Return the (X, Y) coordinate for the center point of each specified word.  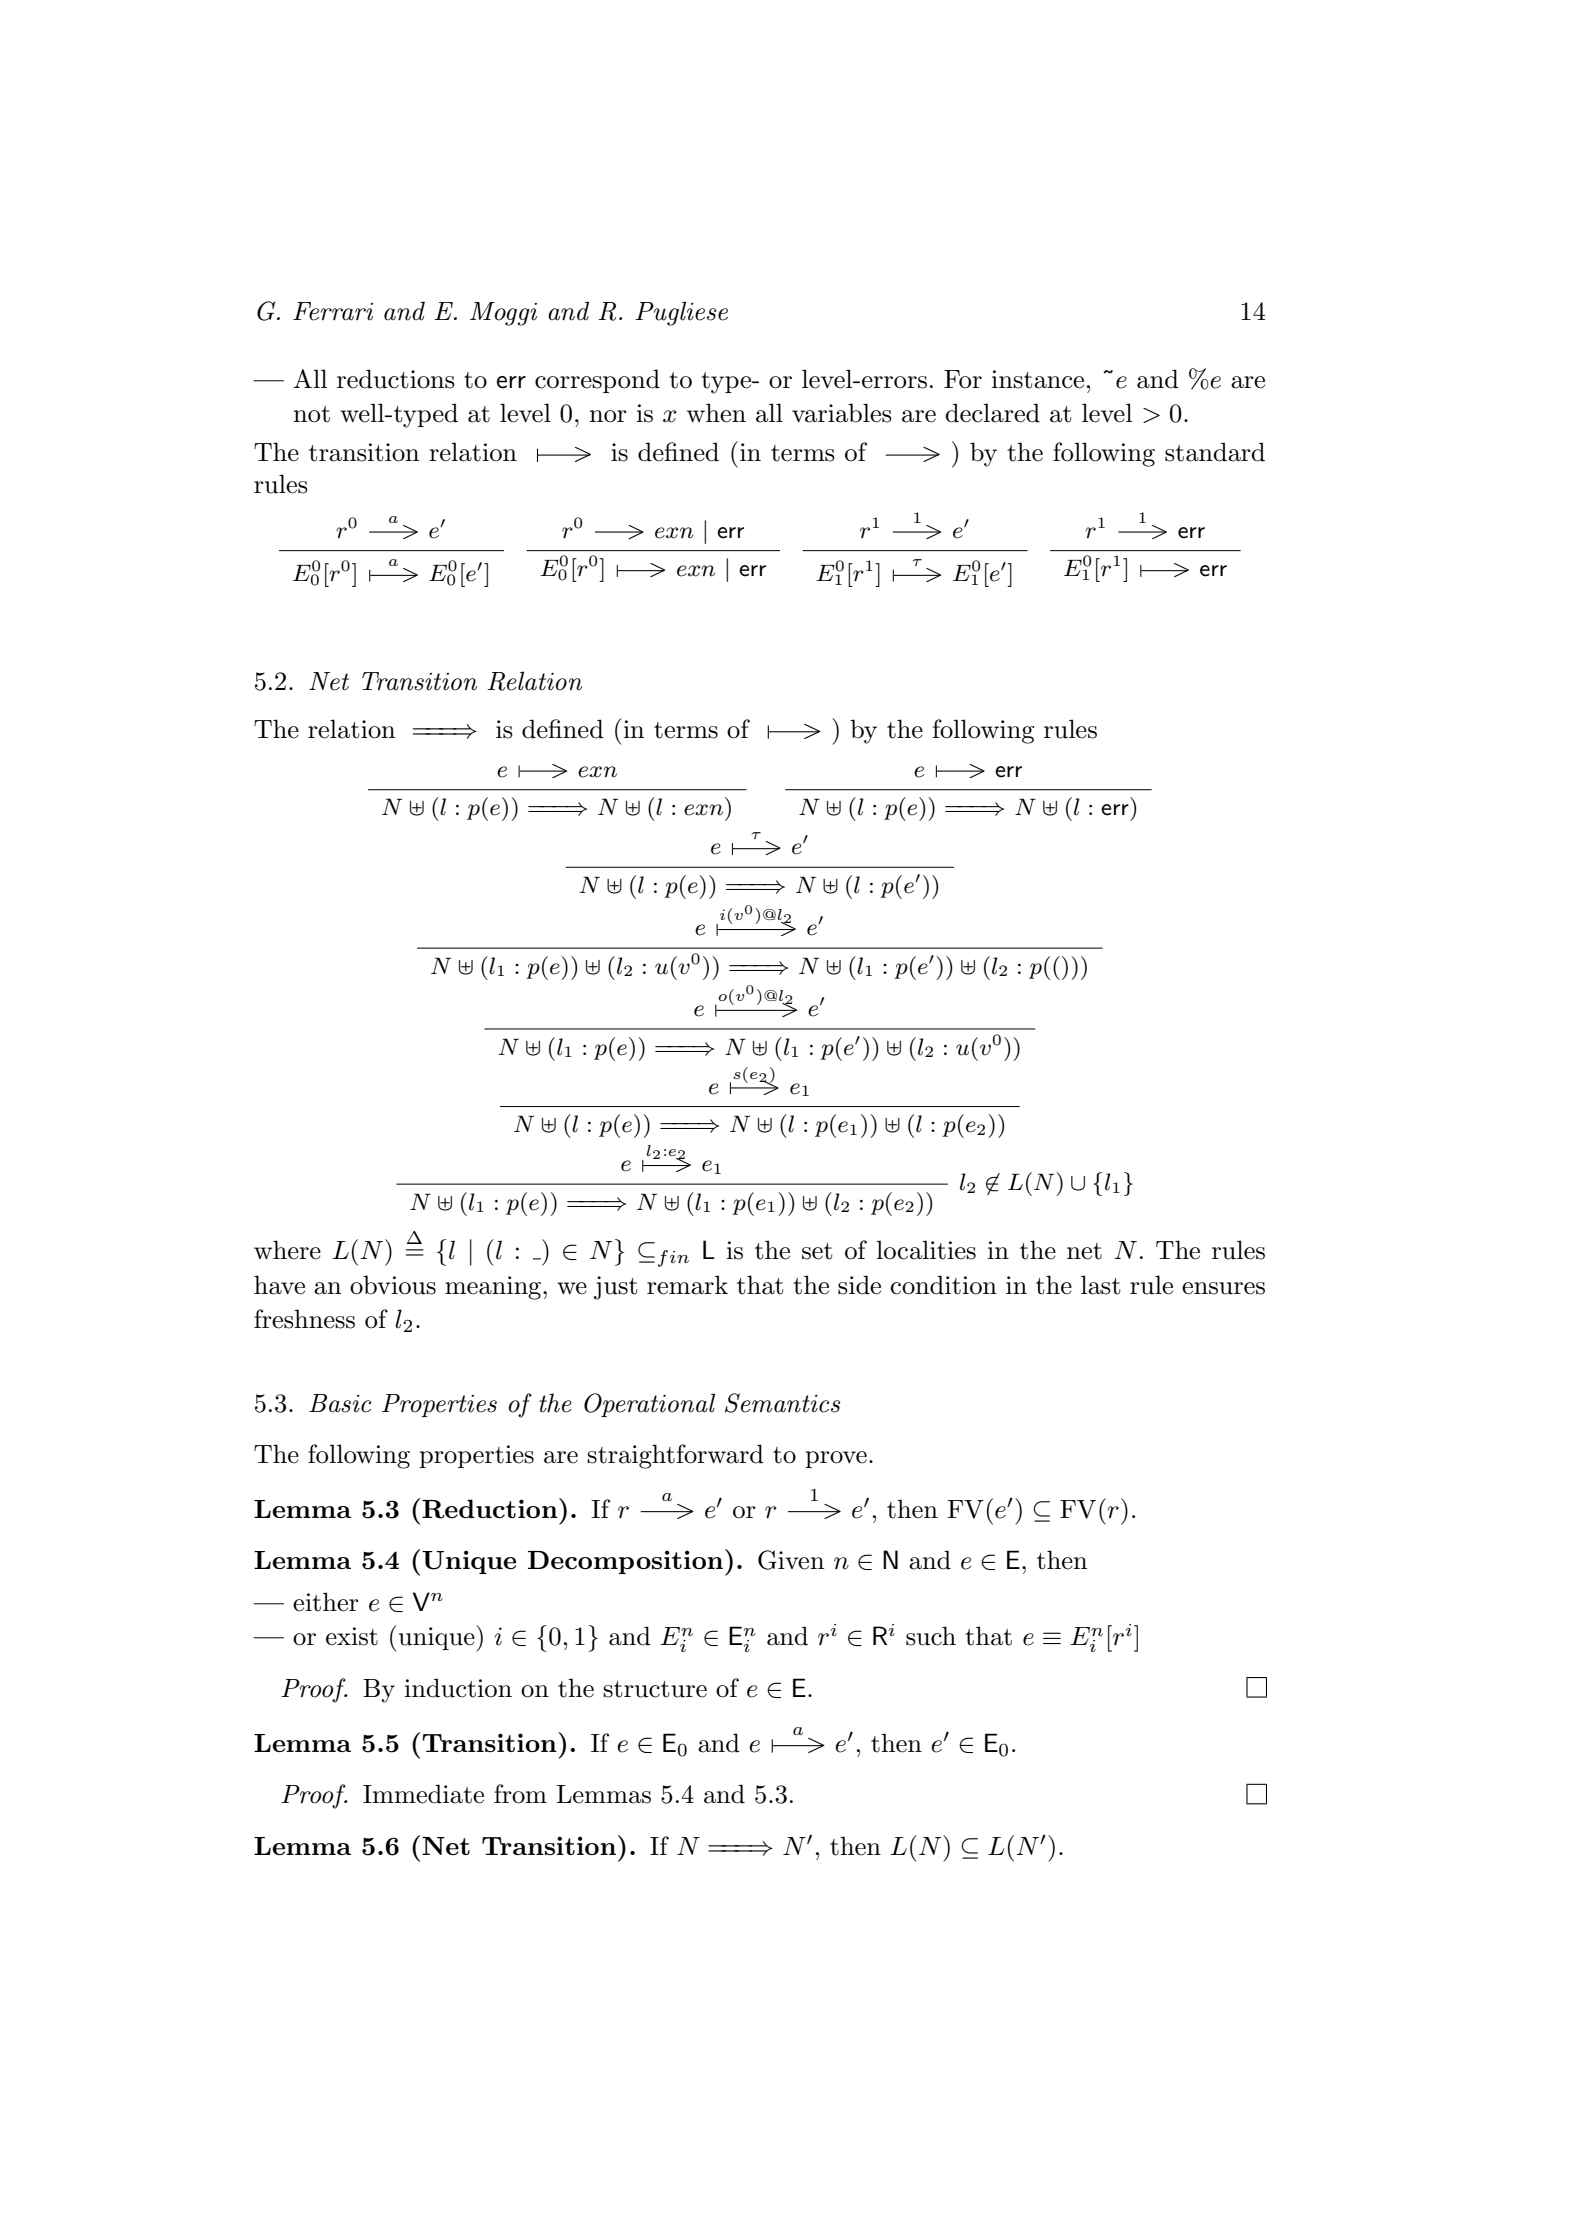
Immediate (423, 1794)
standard (1215, 452)
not (311, 414)
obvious (393, 1285)
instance (1038, 379)
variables (842, 413)
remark (687, 1285)
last (1101, 1285)
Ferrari (333, 311)
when (716, 413)
